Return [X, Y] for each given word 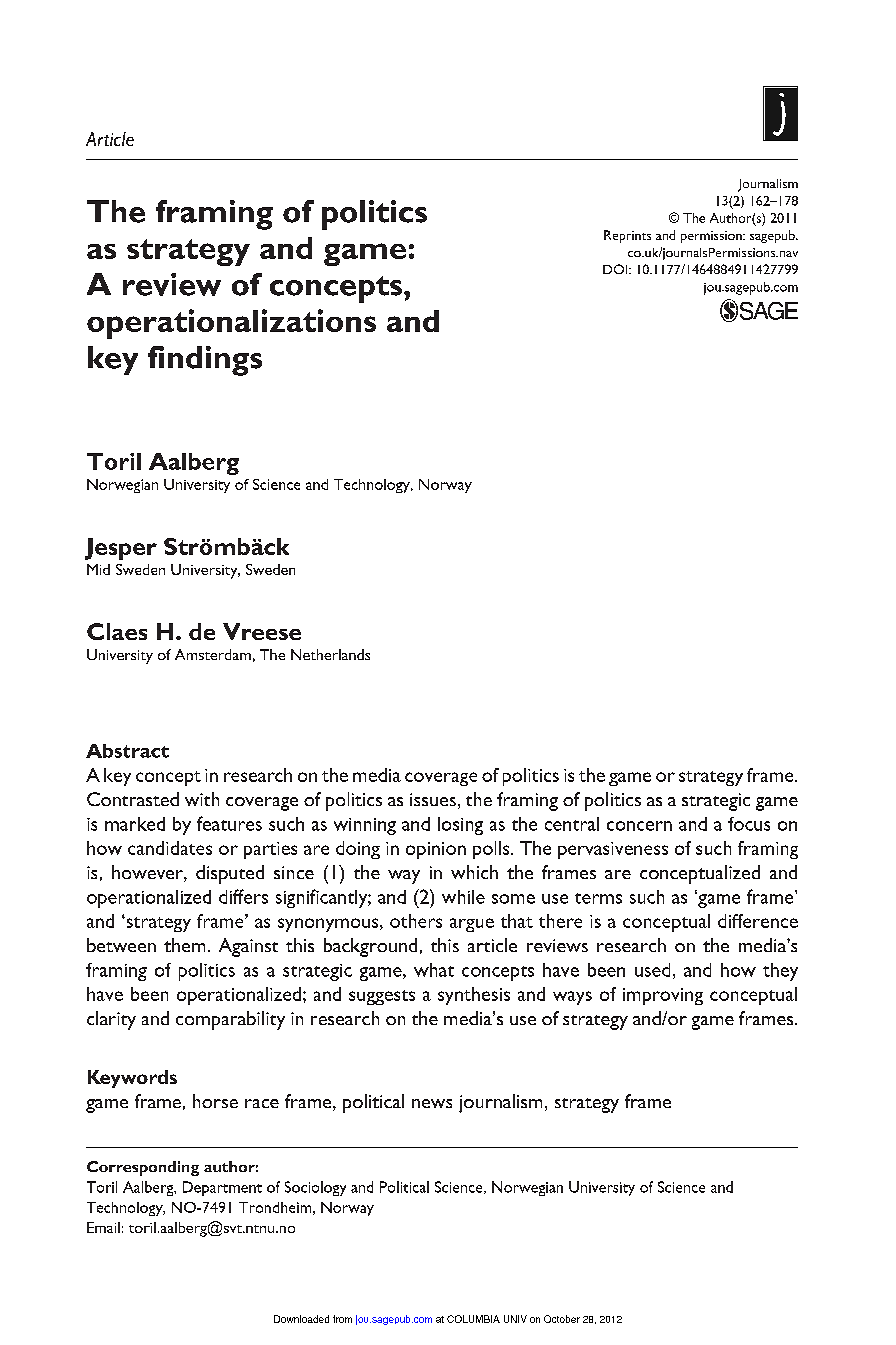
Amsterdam [213, 654]
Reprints [627, 236]
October [562, 1319]
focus [749, 824]
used [652, 970]
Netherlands [330, 654]
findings [205, 361]
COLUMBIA [473, 1319]
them [184, 945]
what [434, 970]
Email [103, 1227]
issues [433, 799]
